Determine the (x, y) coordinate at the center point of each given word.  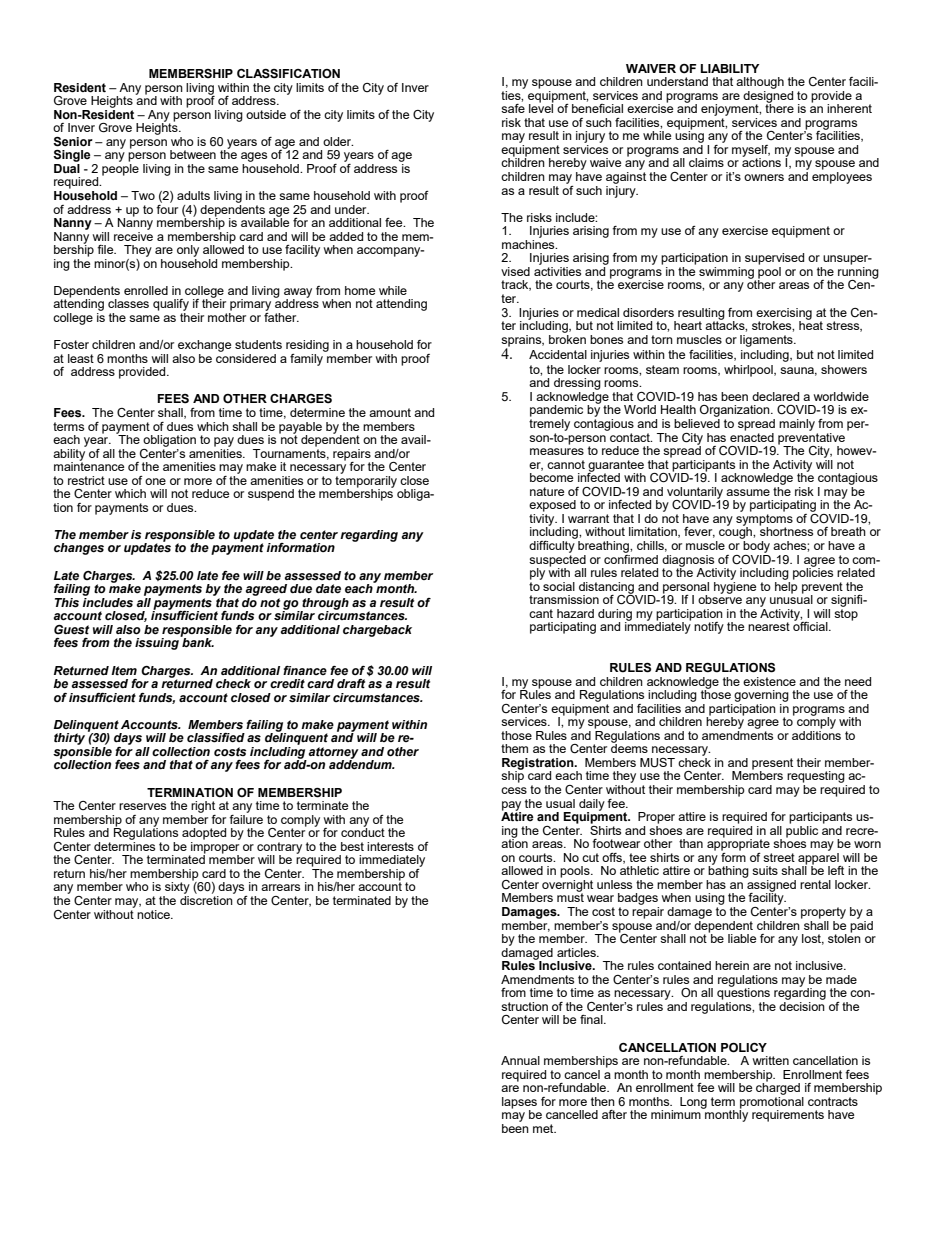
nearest (769, 626)
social (558, 585)
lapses (519, 1104)
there (779, 107)
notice (154, 914)
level (541, 107)
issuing (158, 643)
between (193, 154)
